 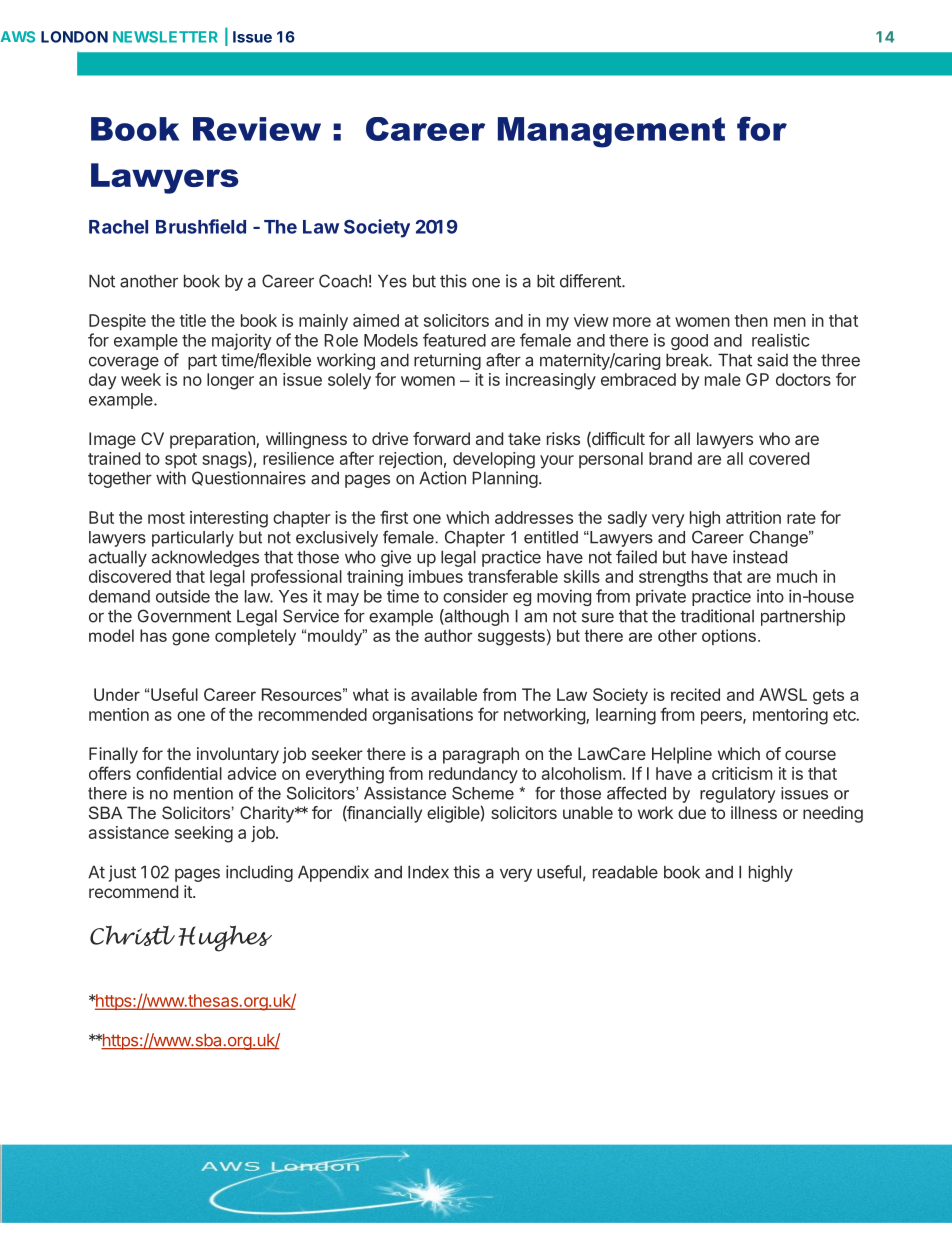 What do you see at coordinates (611, 132) in the screenshot?
I see `Management` at bounding box center [611, 132].
